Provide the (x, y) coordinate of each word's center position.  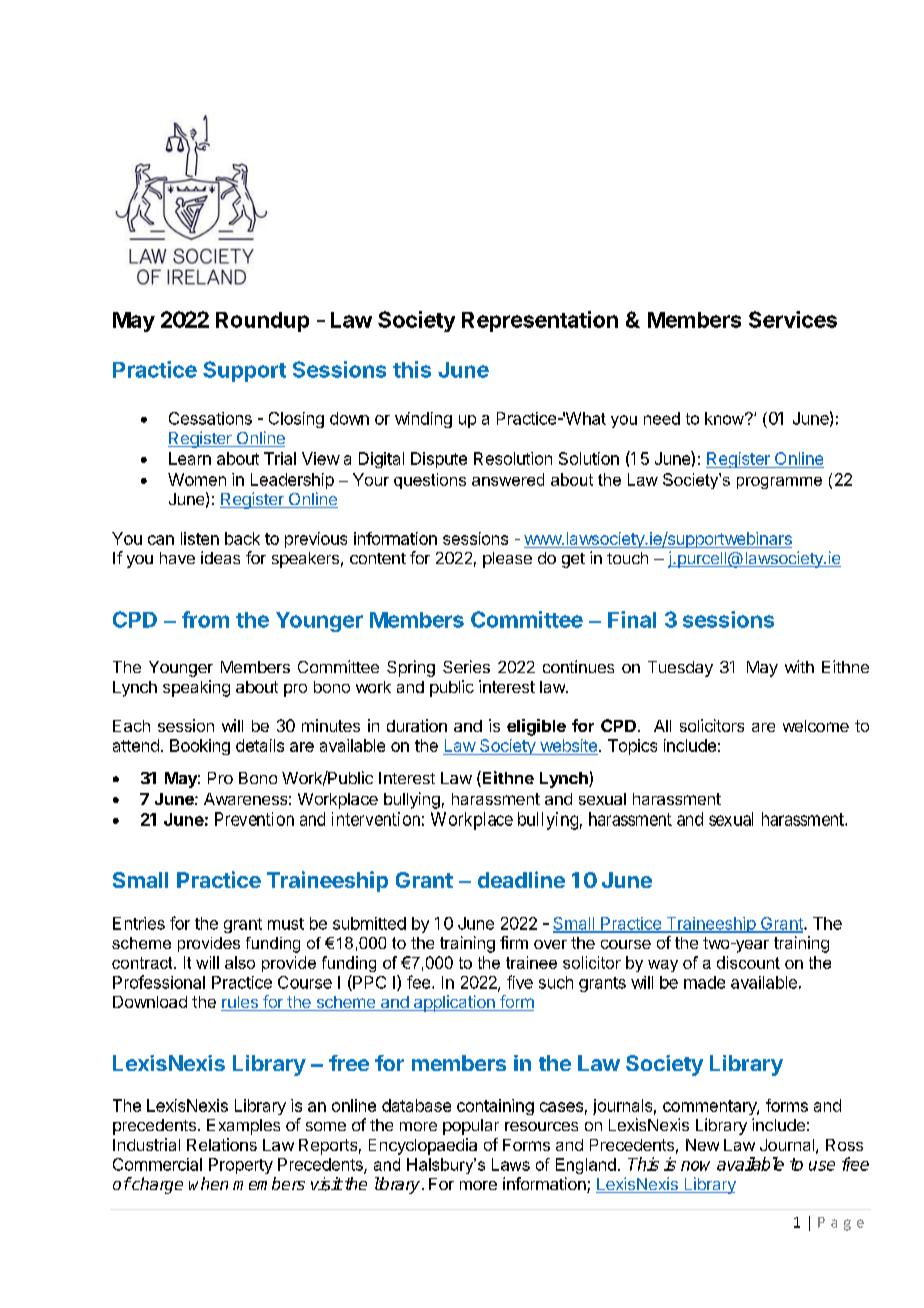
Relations (222, 1144)
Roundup (262, 322)
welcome (816, 726)
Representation (540, 321)
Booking (200, 747)
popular (471, 1127)
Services (793, 319)
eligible (536, 727)
